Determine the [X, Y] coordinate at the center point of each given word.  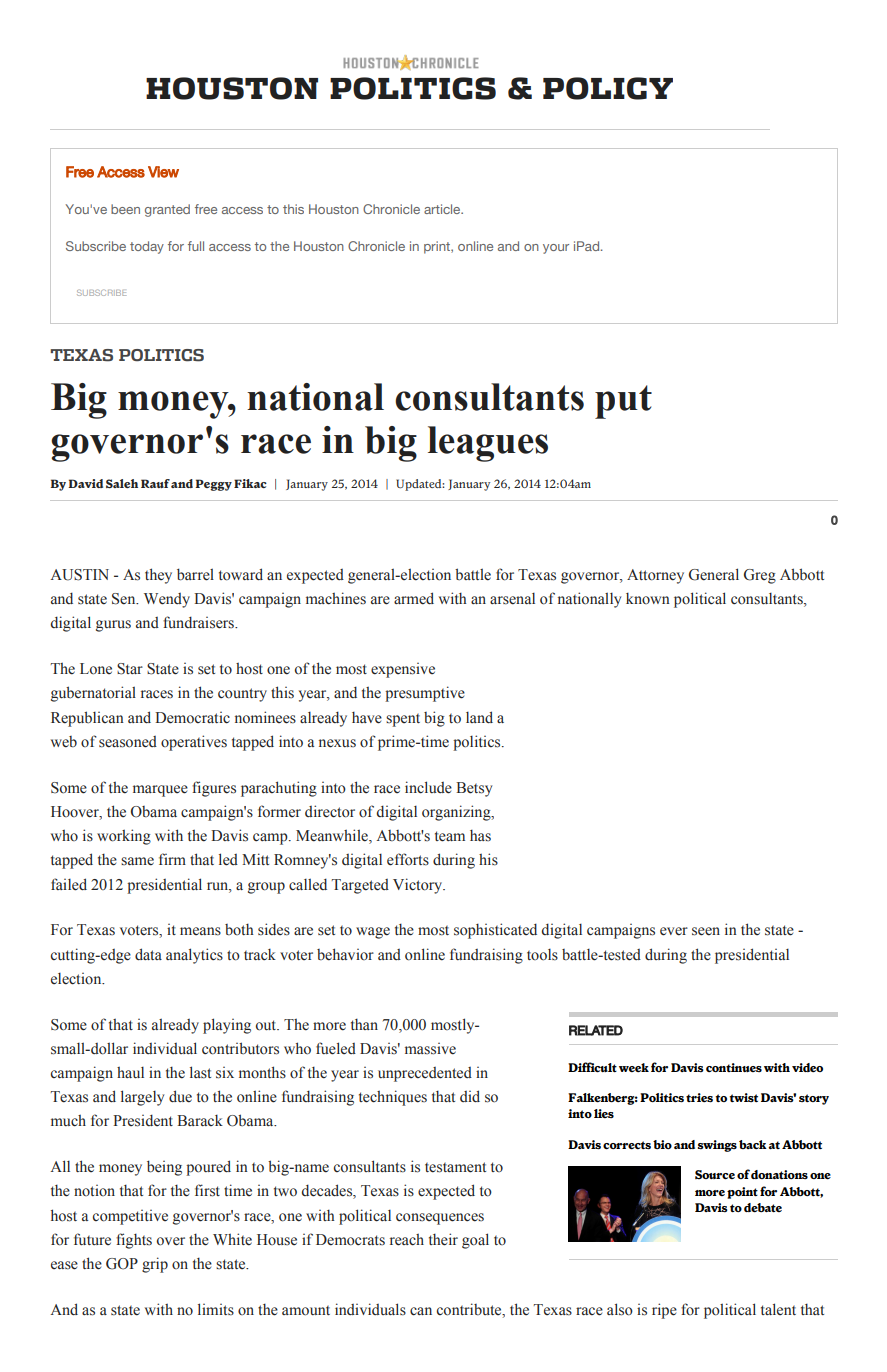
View [163, 172]
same [137, 861]
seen [706, 931]
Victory [419, 886]
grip [155, 1265]
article [443, 209]
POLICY [608, 88]
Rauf [155, 483]
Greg [760, 576]
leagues [488, 444]
